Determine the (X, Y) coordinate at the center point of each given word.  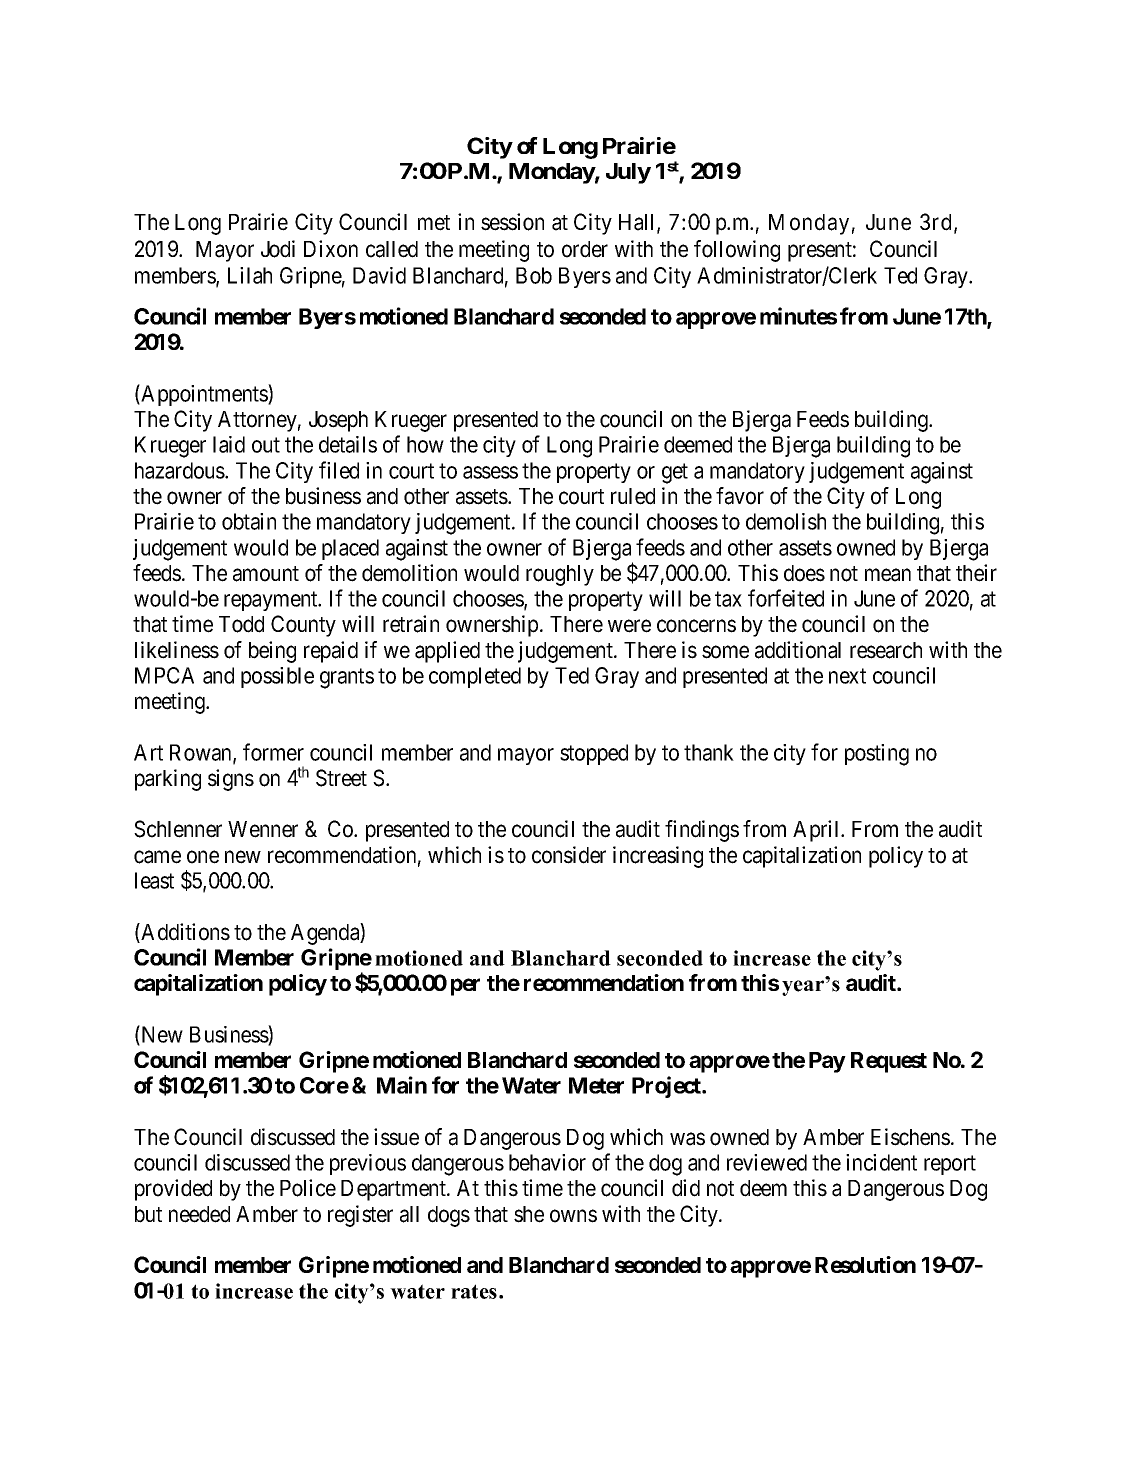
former (273, 752)
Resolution (865, 1264)
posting (877, 755)
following (737, 251)
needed (199, 1214)
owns (573, 1216)
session (512, 222)
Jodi (278, 249)
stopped (594, 754)
